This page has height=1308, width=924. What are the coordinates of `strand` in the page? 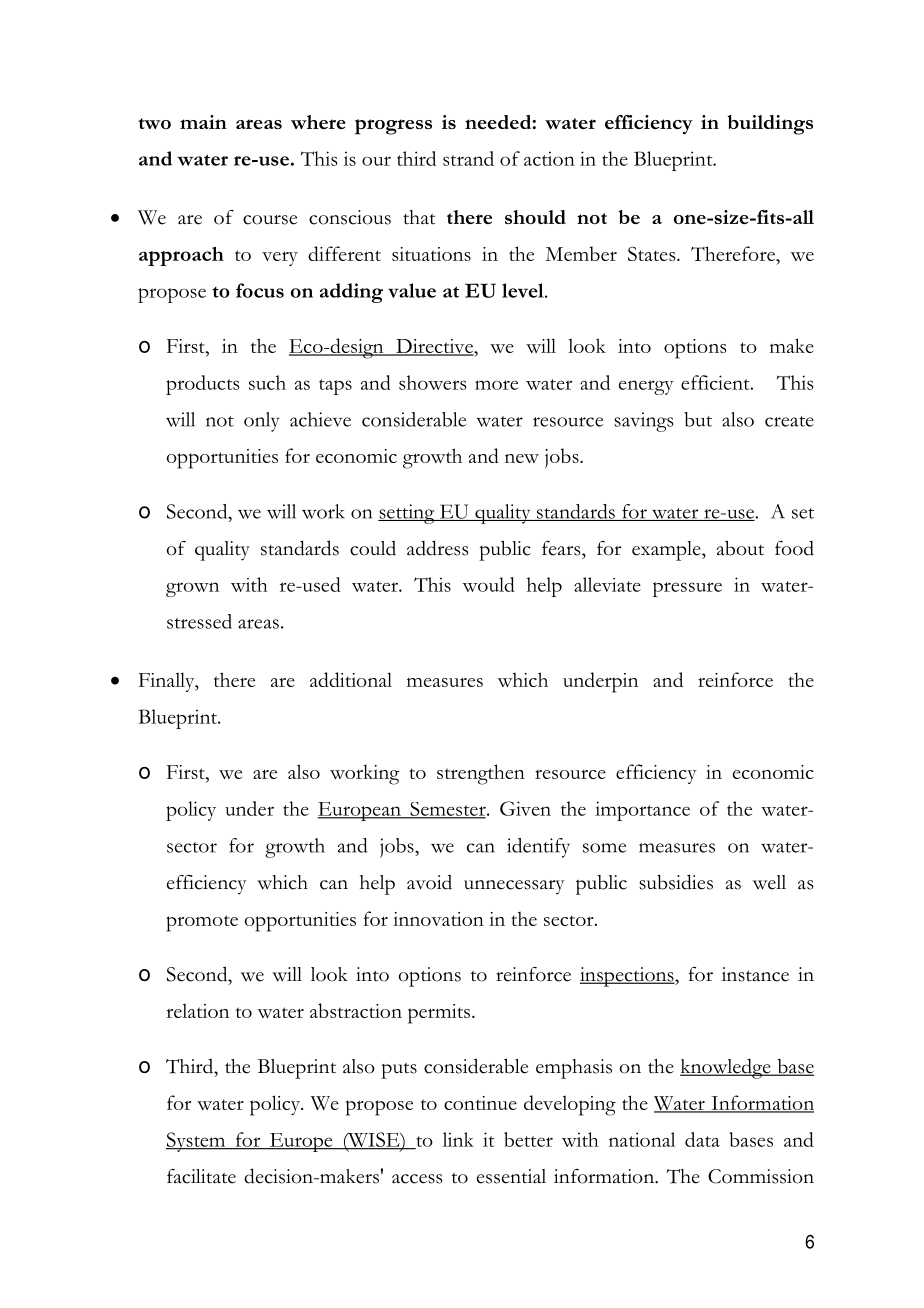 It's located at (468, 158).
